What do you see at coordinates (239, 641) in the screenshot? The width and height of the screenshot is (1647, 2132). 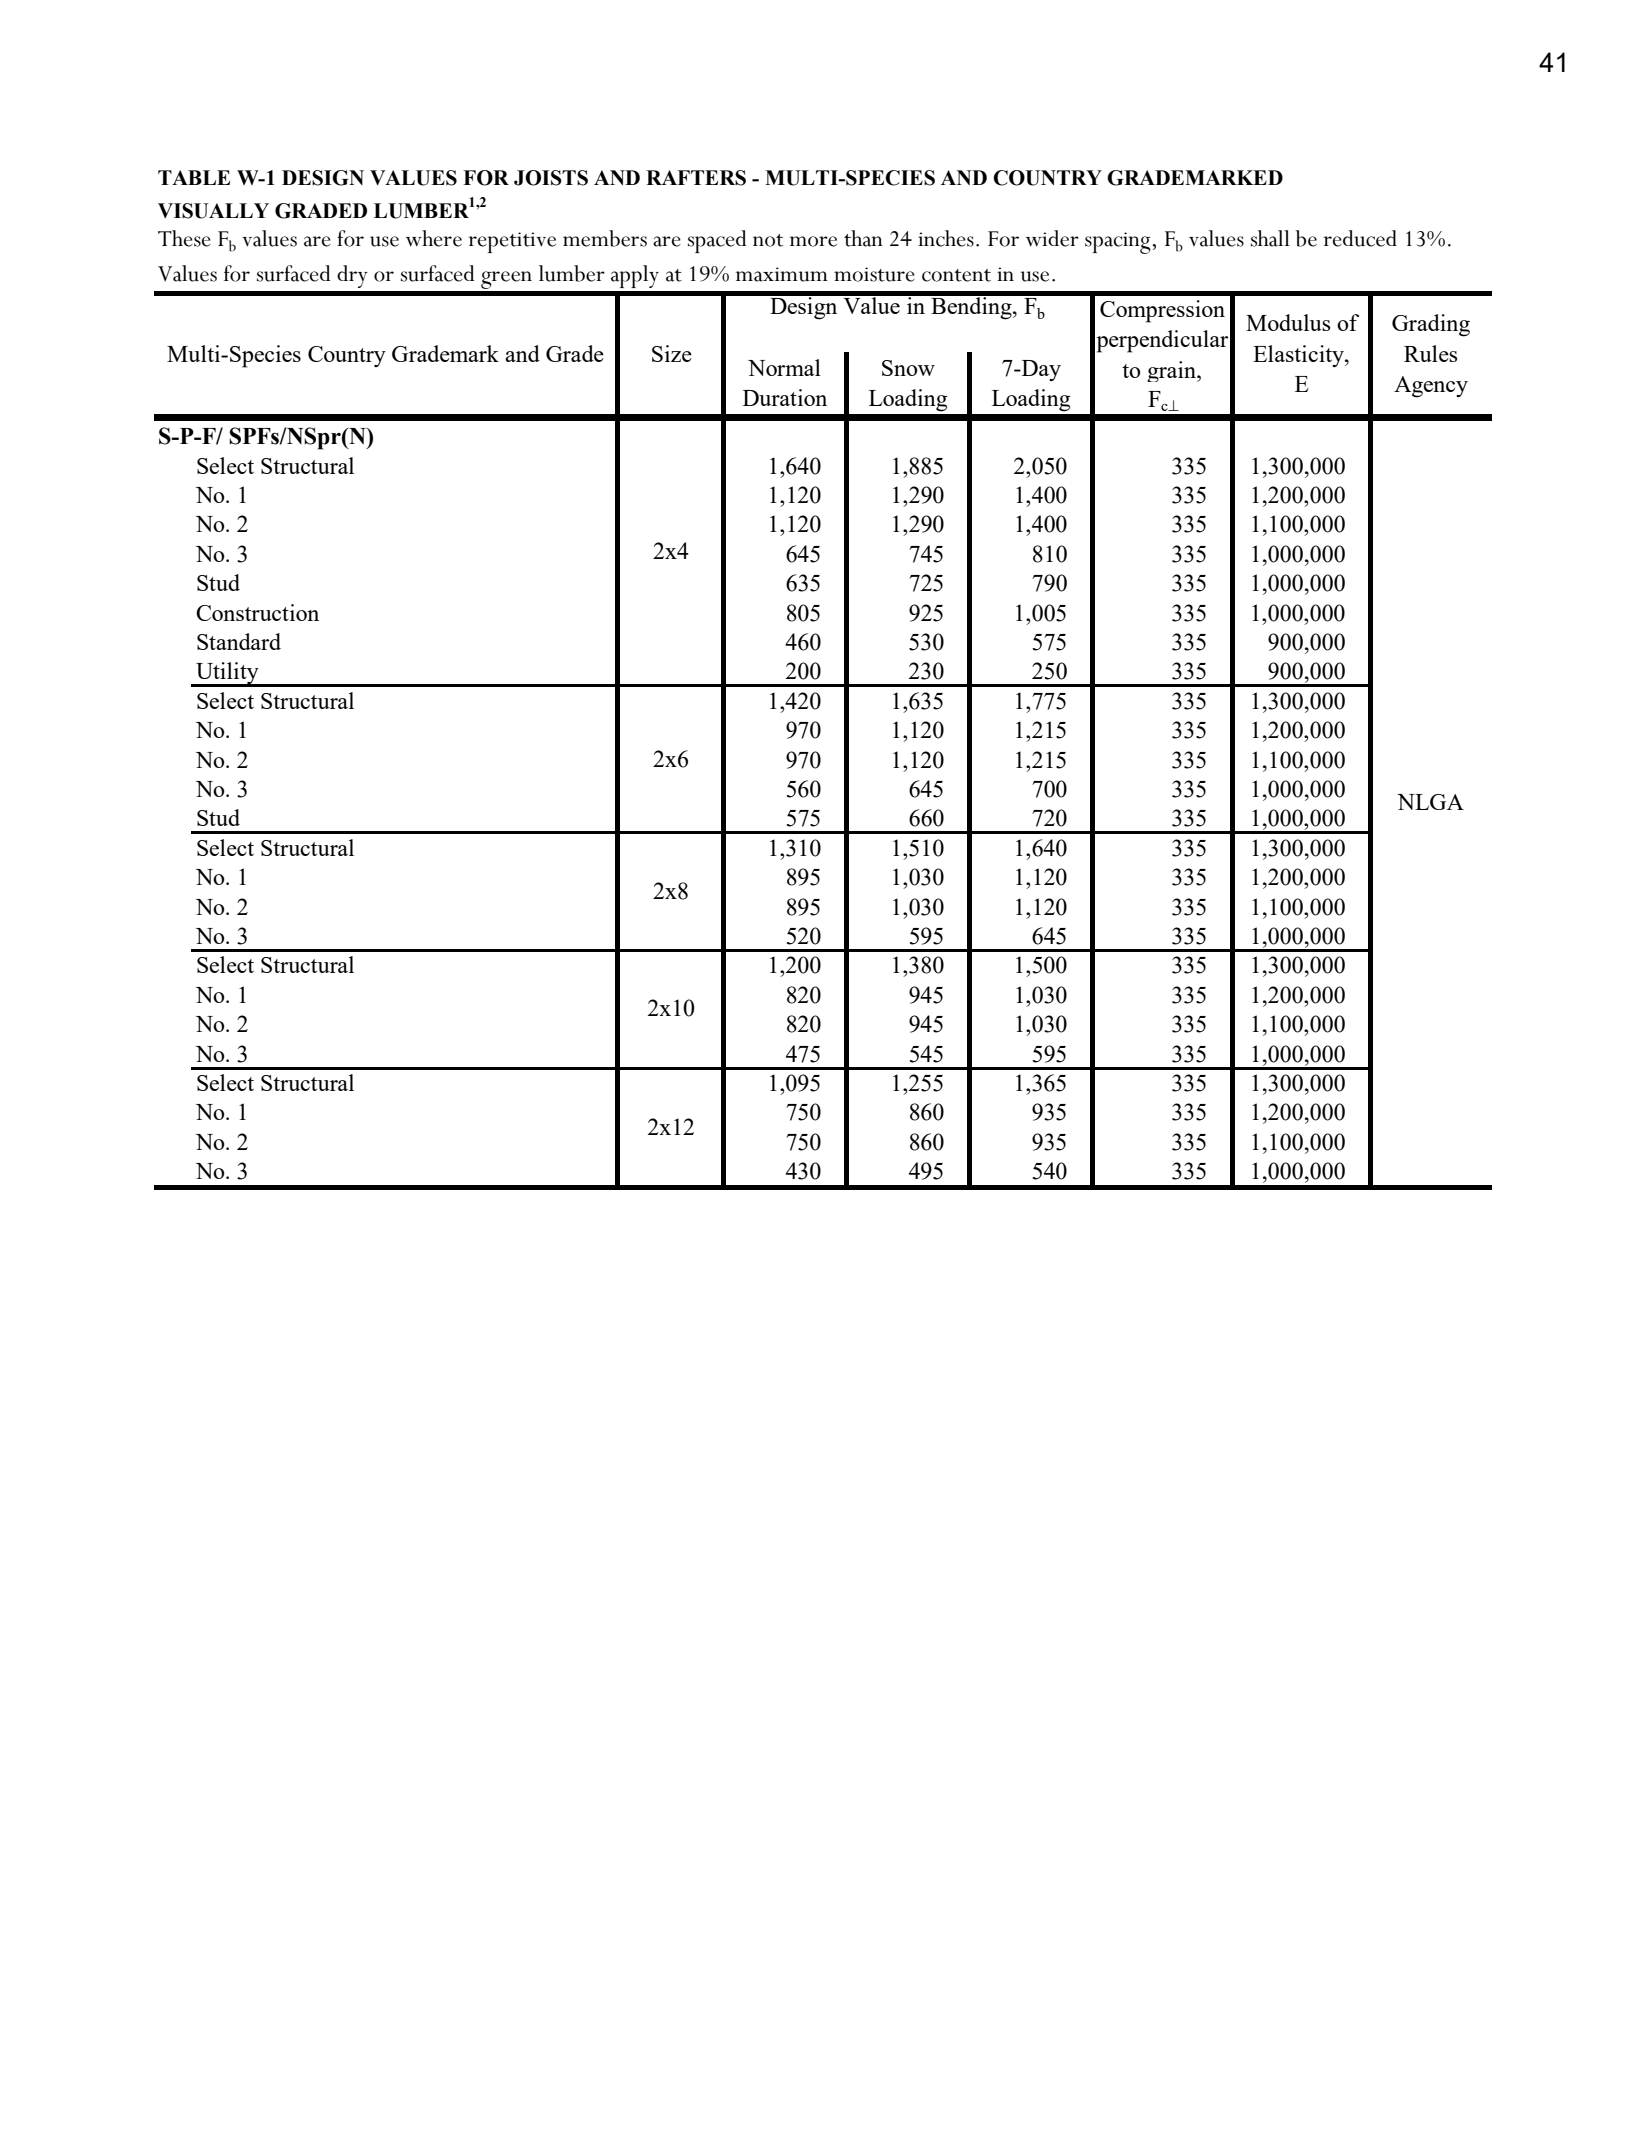 I see `Standard` at bounding box center [239, 641].
